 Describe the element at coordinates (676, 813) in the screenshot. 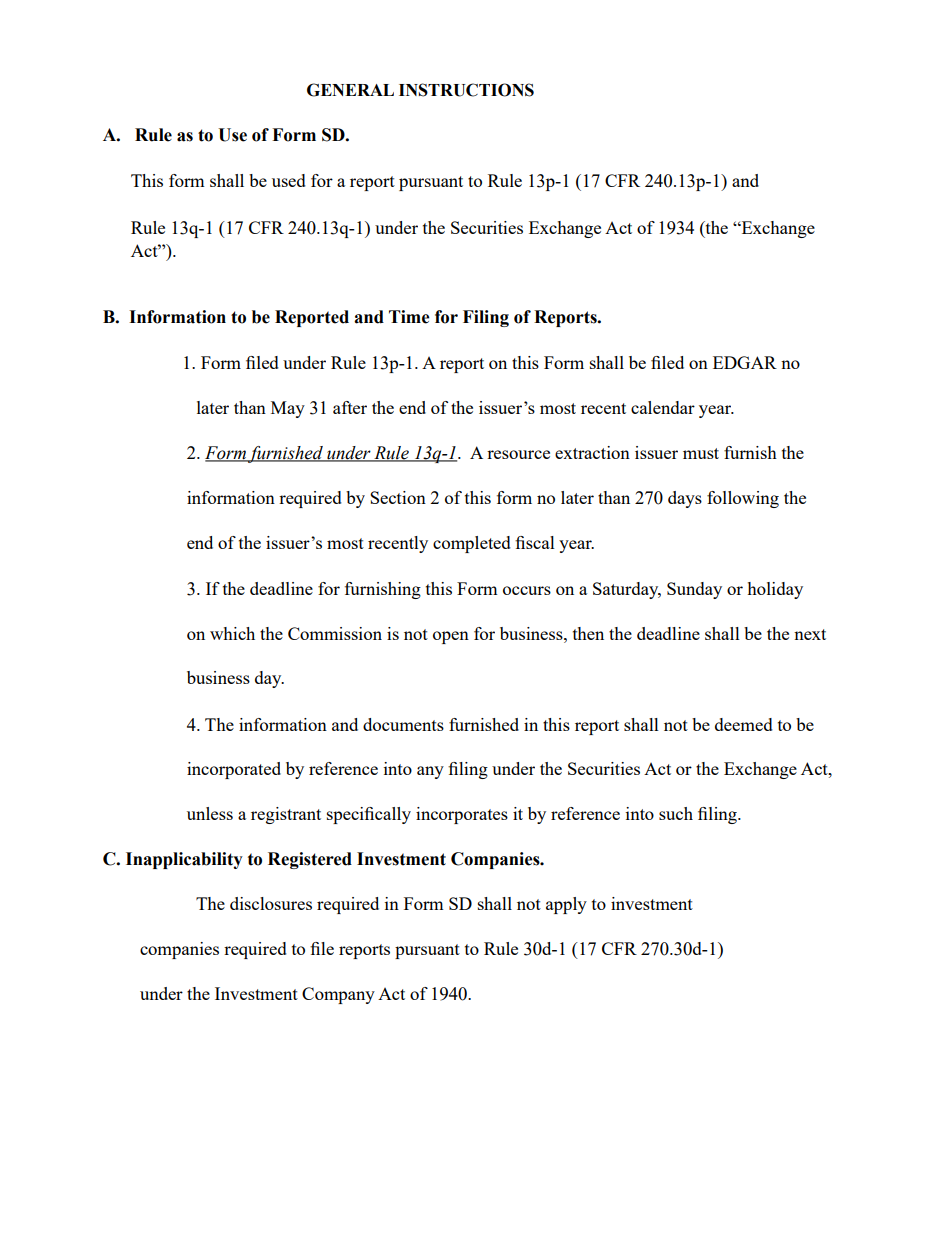

I see `such` at that location.
